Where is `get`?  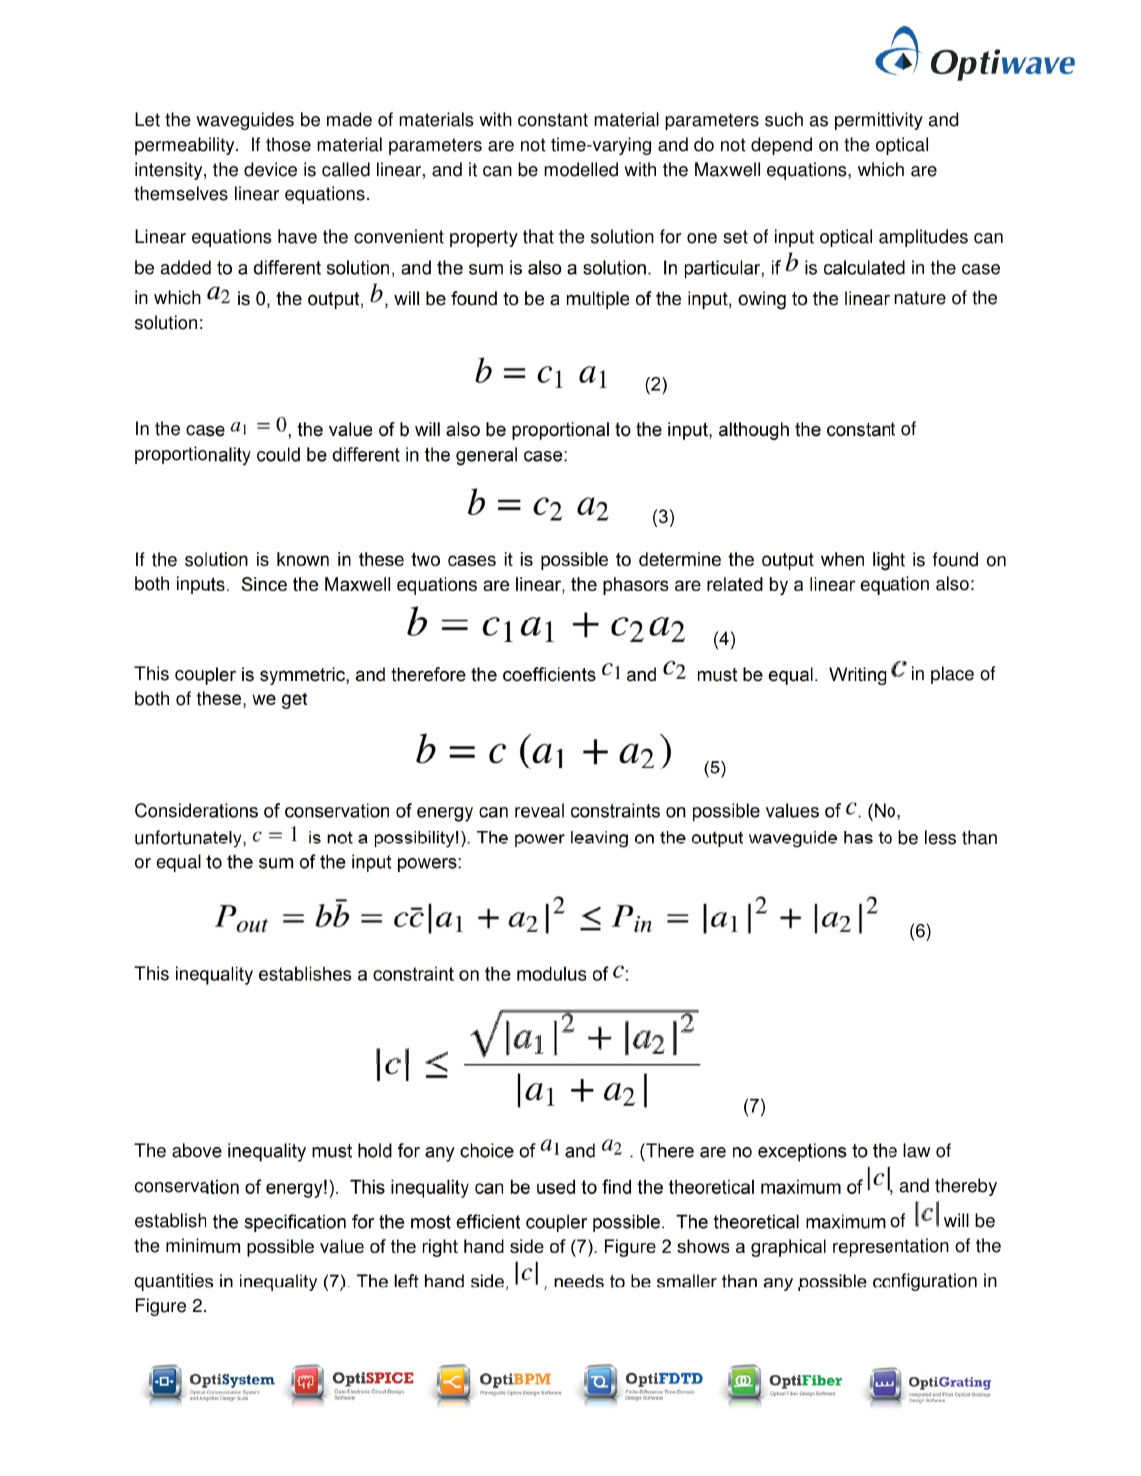
get is located at coordinates (294, 701).
